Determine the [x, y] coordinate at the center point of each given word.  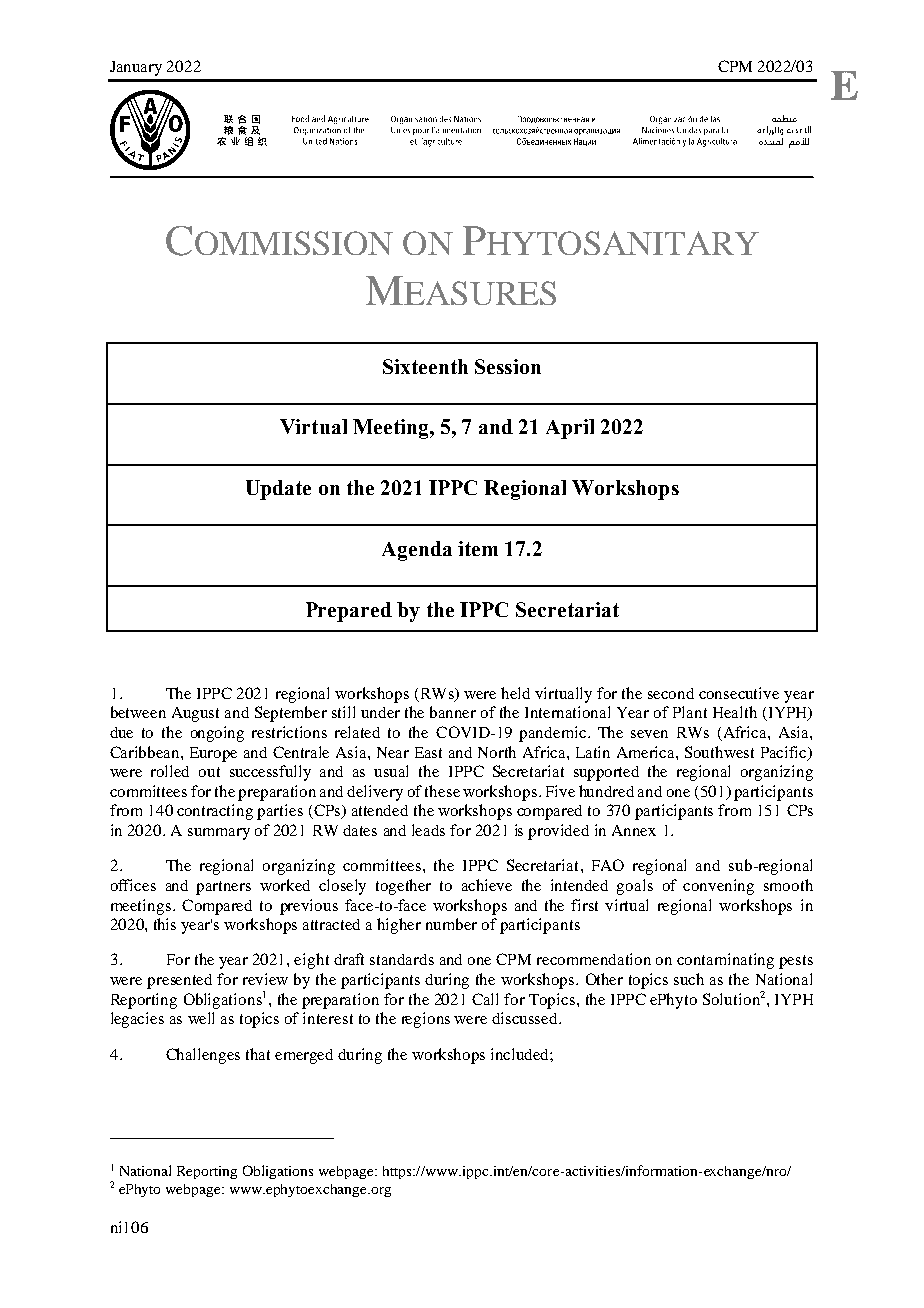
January [136, 68]
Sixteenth [425, 366]
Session [508, 366]
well [201, 1018]
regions [426, 1020]
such [689, 979]
